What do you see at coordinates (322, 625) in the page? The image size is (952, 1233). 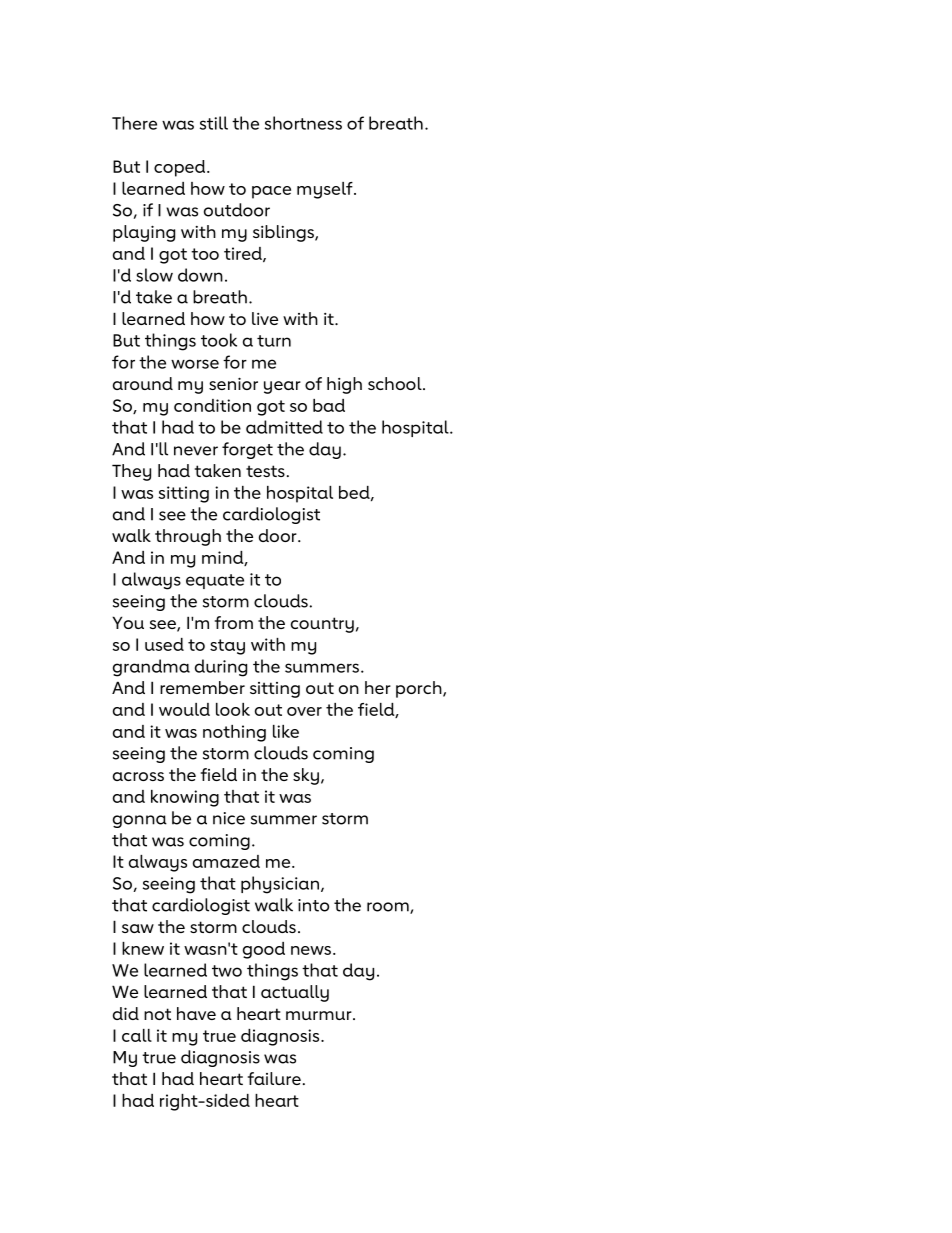 I see `country` at bounding box center [322, 625].
